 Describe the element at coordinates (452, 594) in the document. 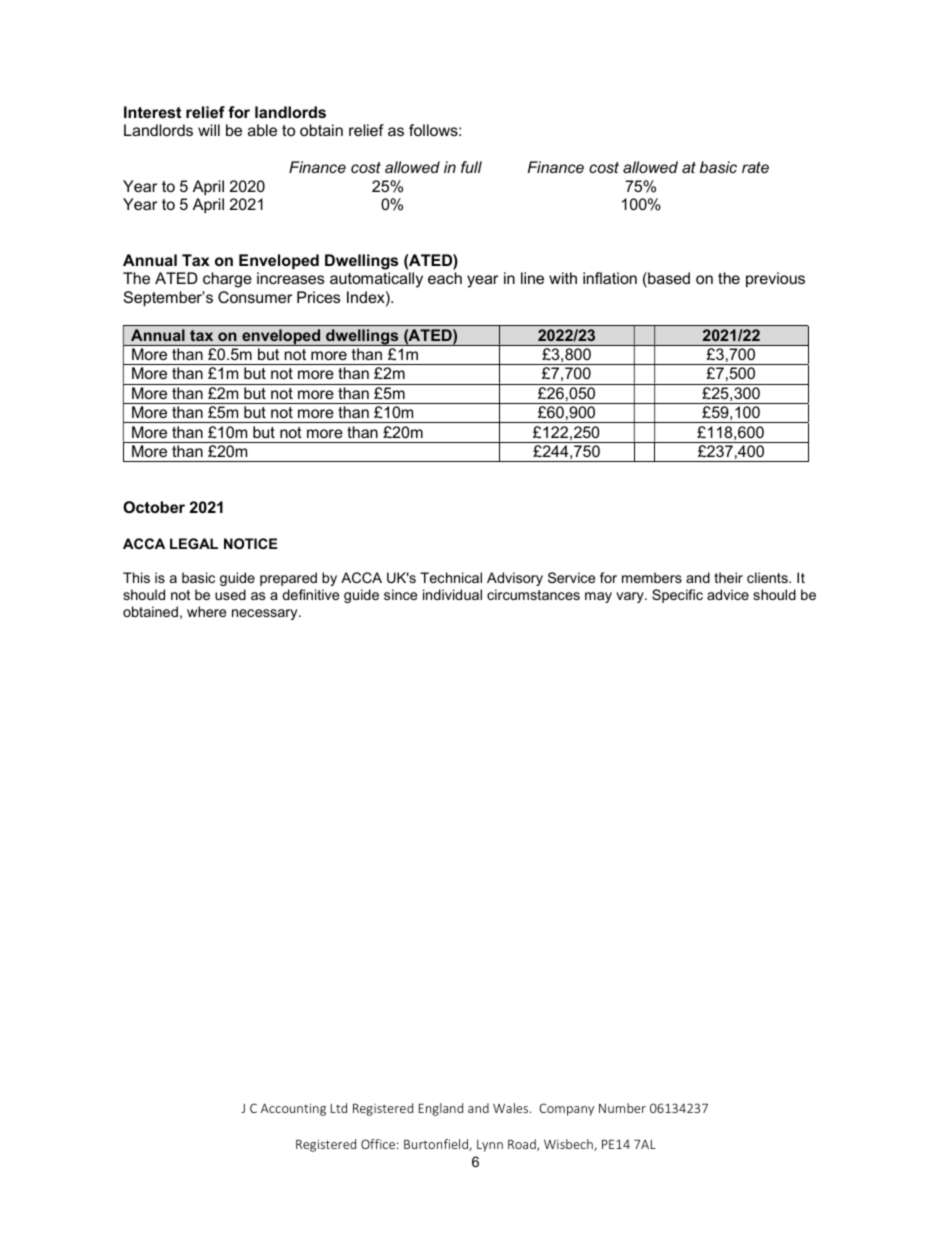

I see `individual` at that location.
